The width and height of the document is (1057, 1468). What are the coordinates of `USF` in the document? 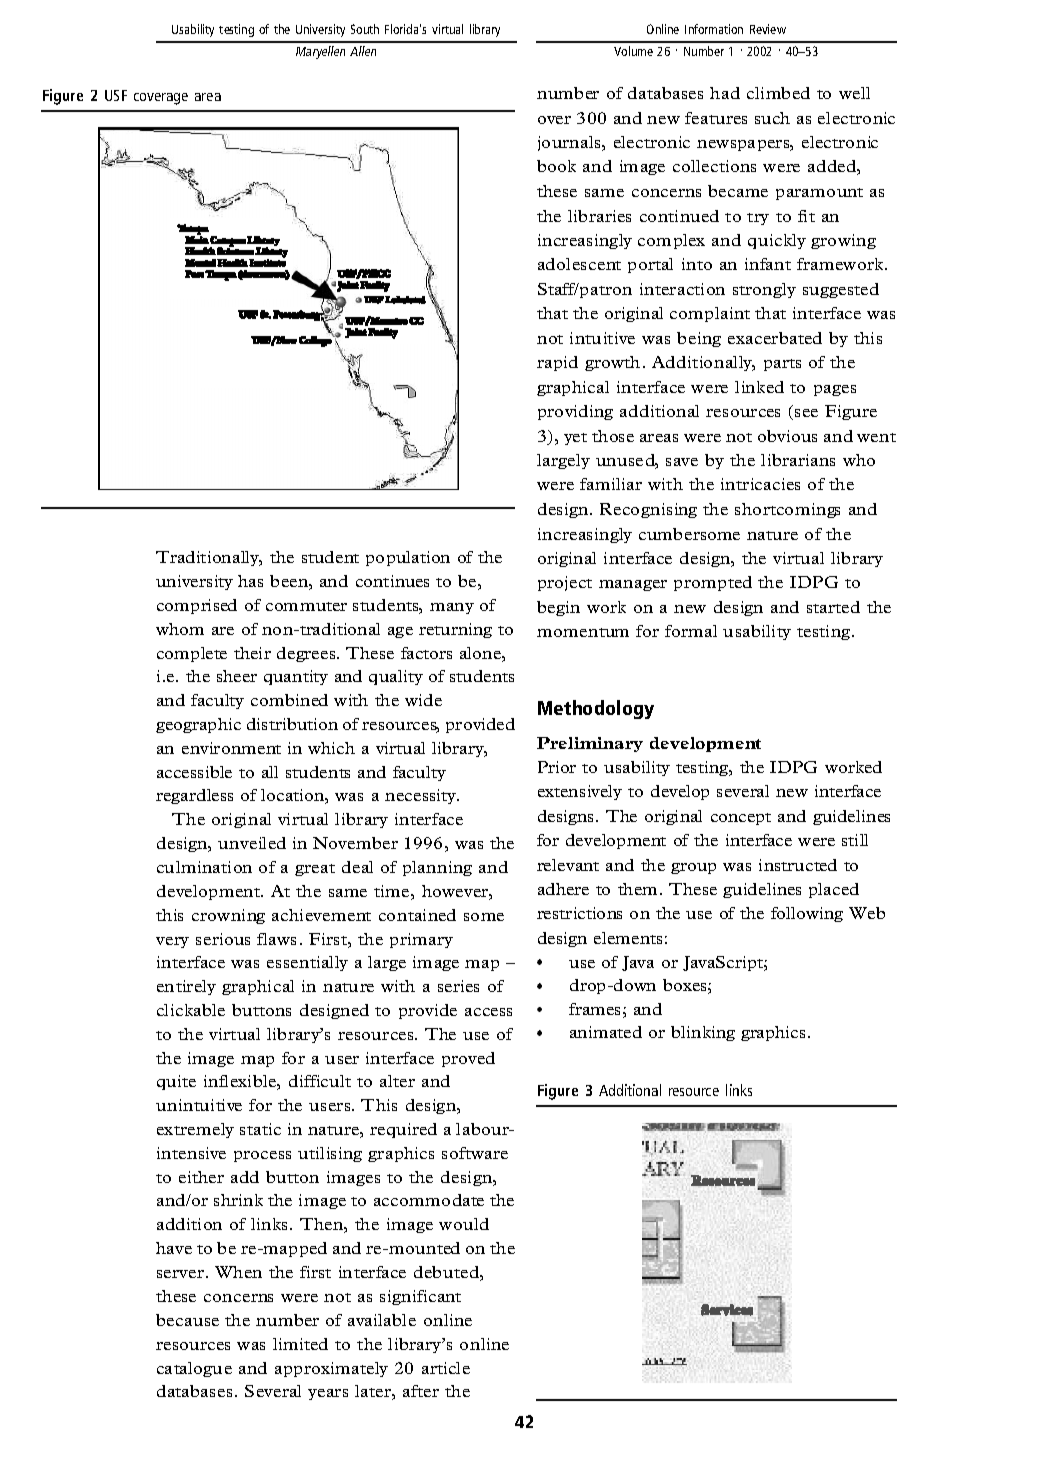 It's located at (116, 95).
